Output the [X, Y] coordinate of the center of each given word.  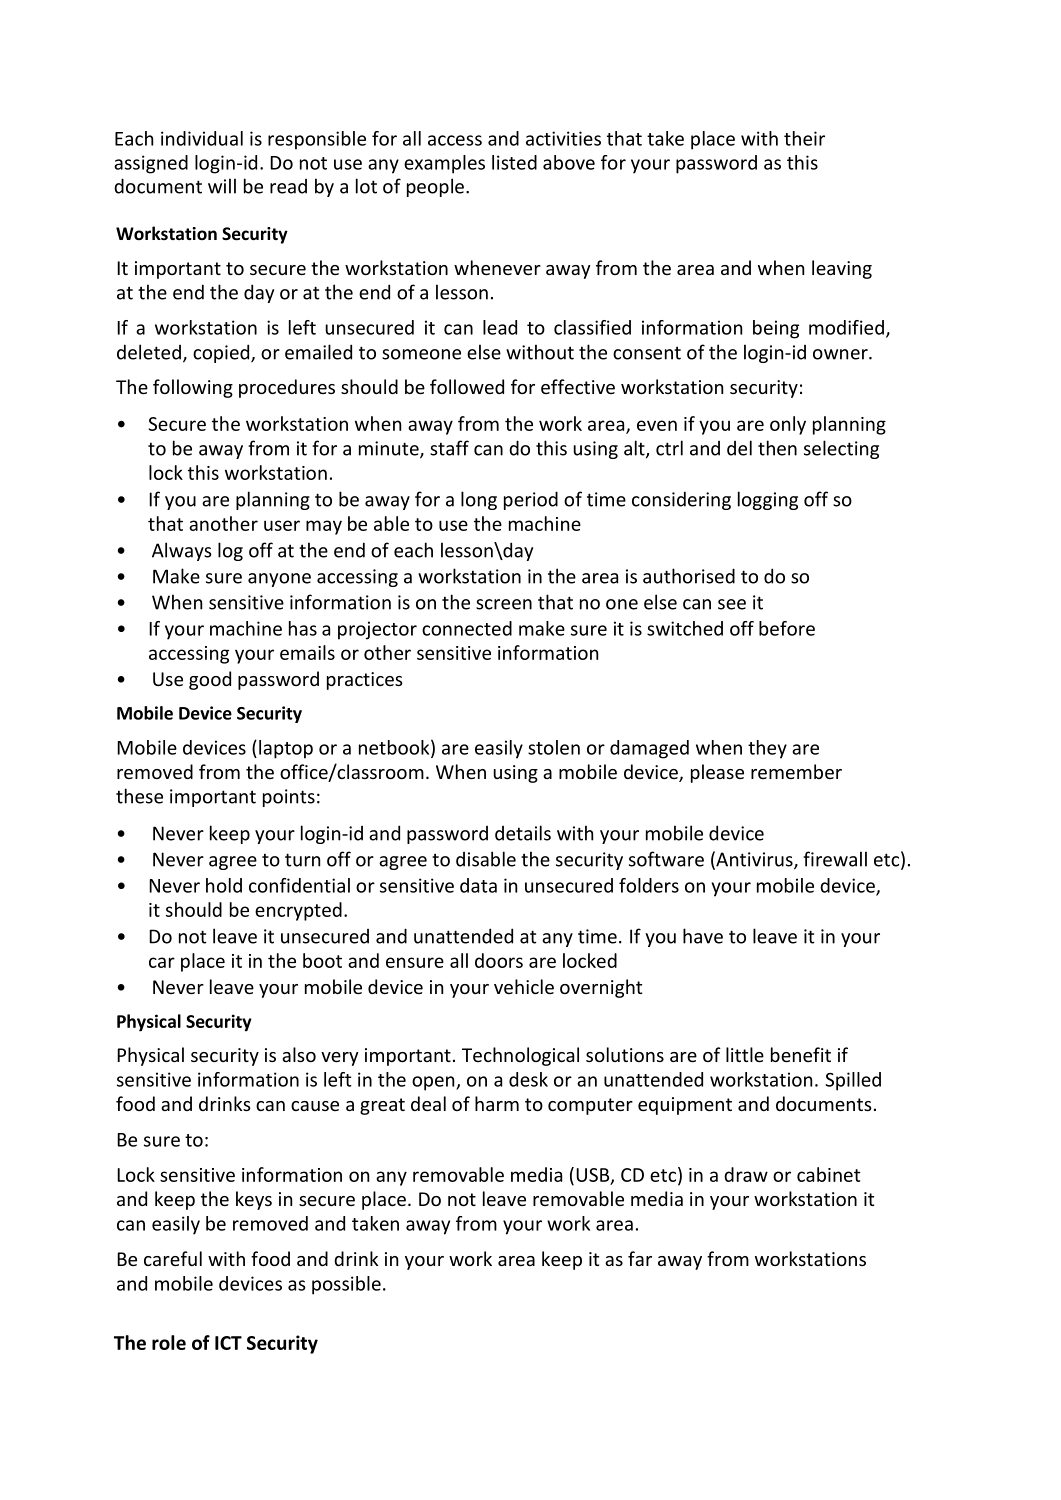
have [703, 936]
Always [182, 551]
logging [768, 500]
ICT [228, 1343]
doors [499, 960]
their [804, 138]
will [222, 186]
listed [514, 162]
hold [224, 885]
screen [504, 604]
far [640, 1258]
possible [346, 1285]
